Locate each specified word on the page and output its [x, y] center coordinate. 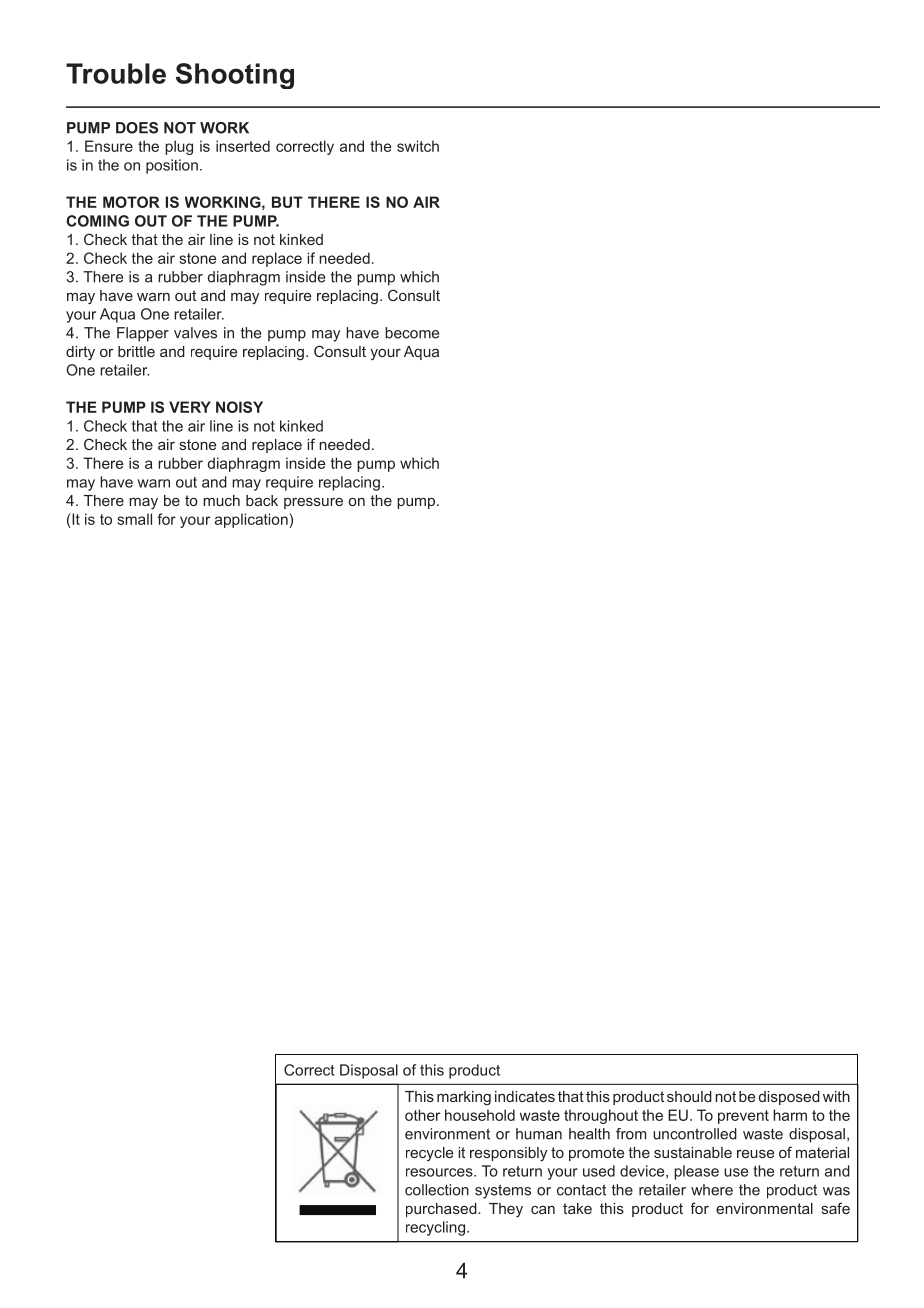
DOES [137, 128]
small [134, 519]
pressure [313, 503]
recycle [429, 1154]
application [252, 520]
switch [418, 146]
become [412, 333]
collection [437, 1190]
